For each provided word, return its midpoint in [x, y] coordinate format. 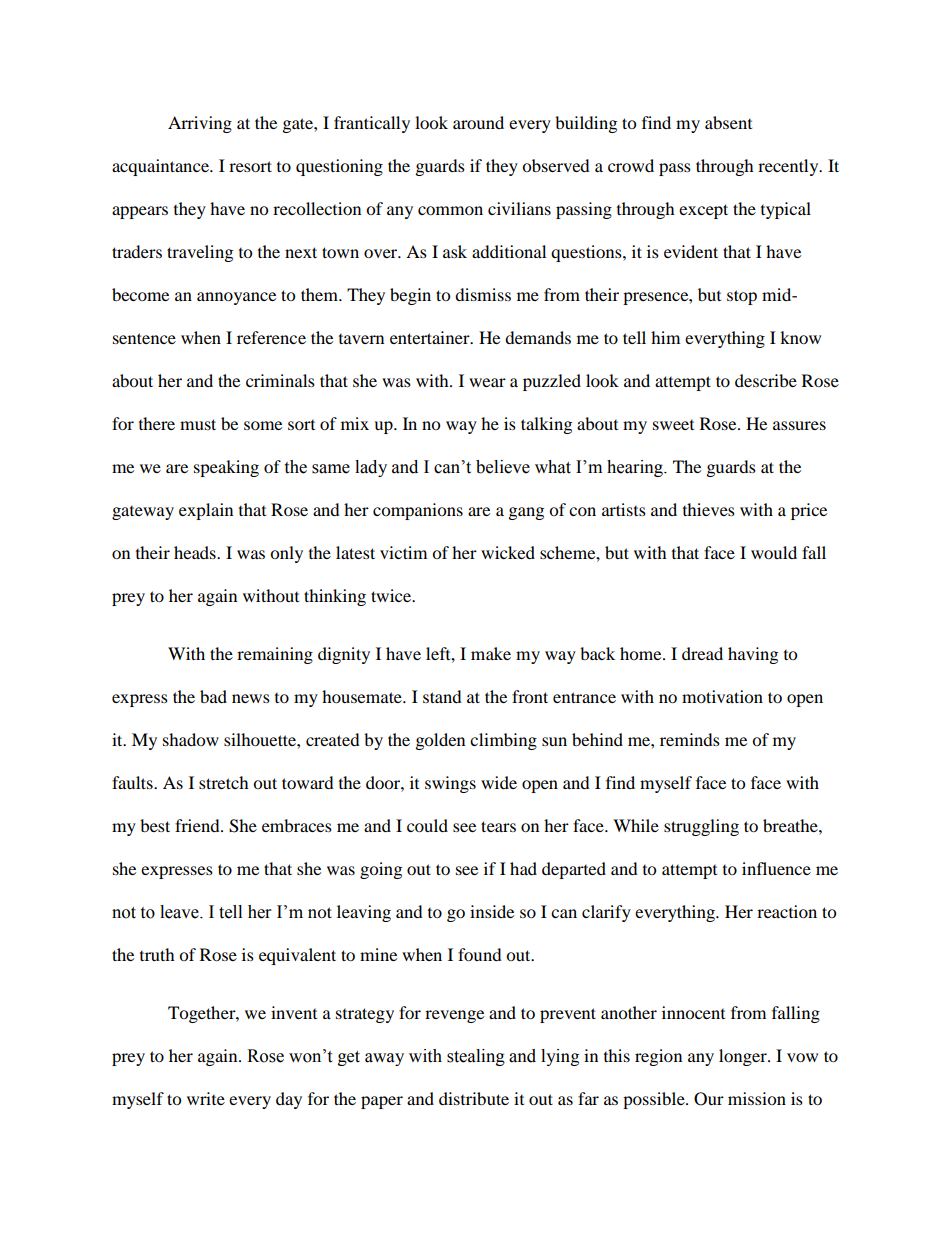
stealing [476, 1057]
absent [728, 122]
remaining [275, 655]
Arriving [200, 124]
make [491, 653]
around [478, 122]
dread [702, 653]
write [206, 1098]
